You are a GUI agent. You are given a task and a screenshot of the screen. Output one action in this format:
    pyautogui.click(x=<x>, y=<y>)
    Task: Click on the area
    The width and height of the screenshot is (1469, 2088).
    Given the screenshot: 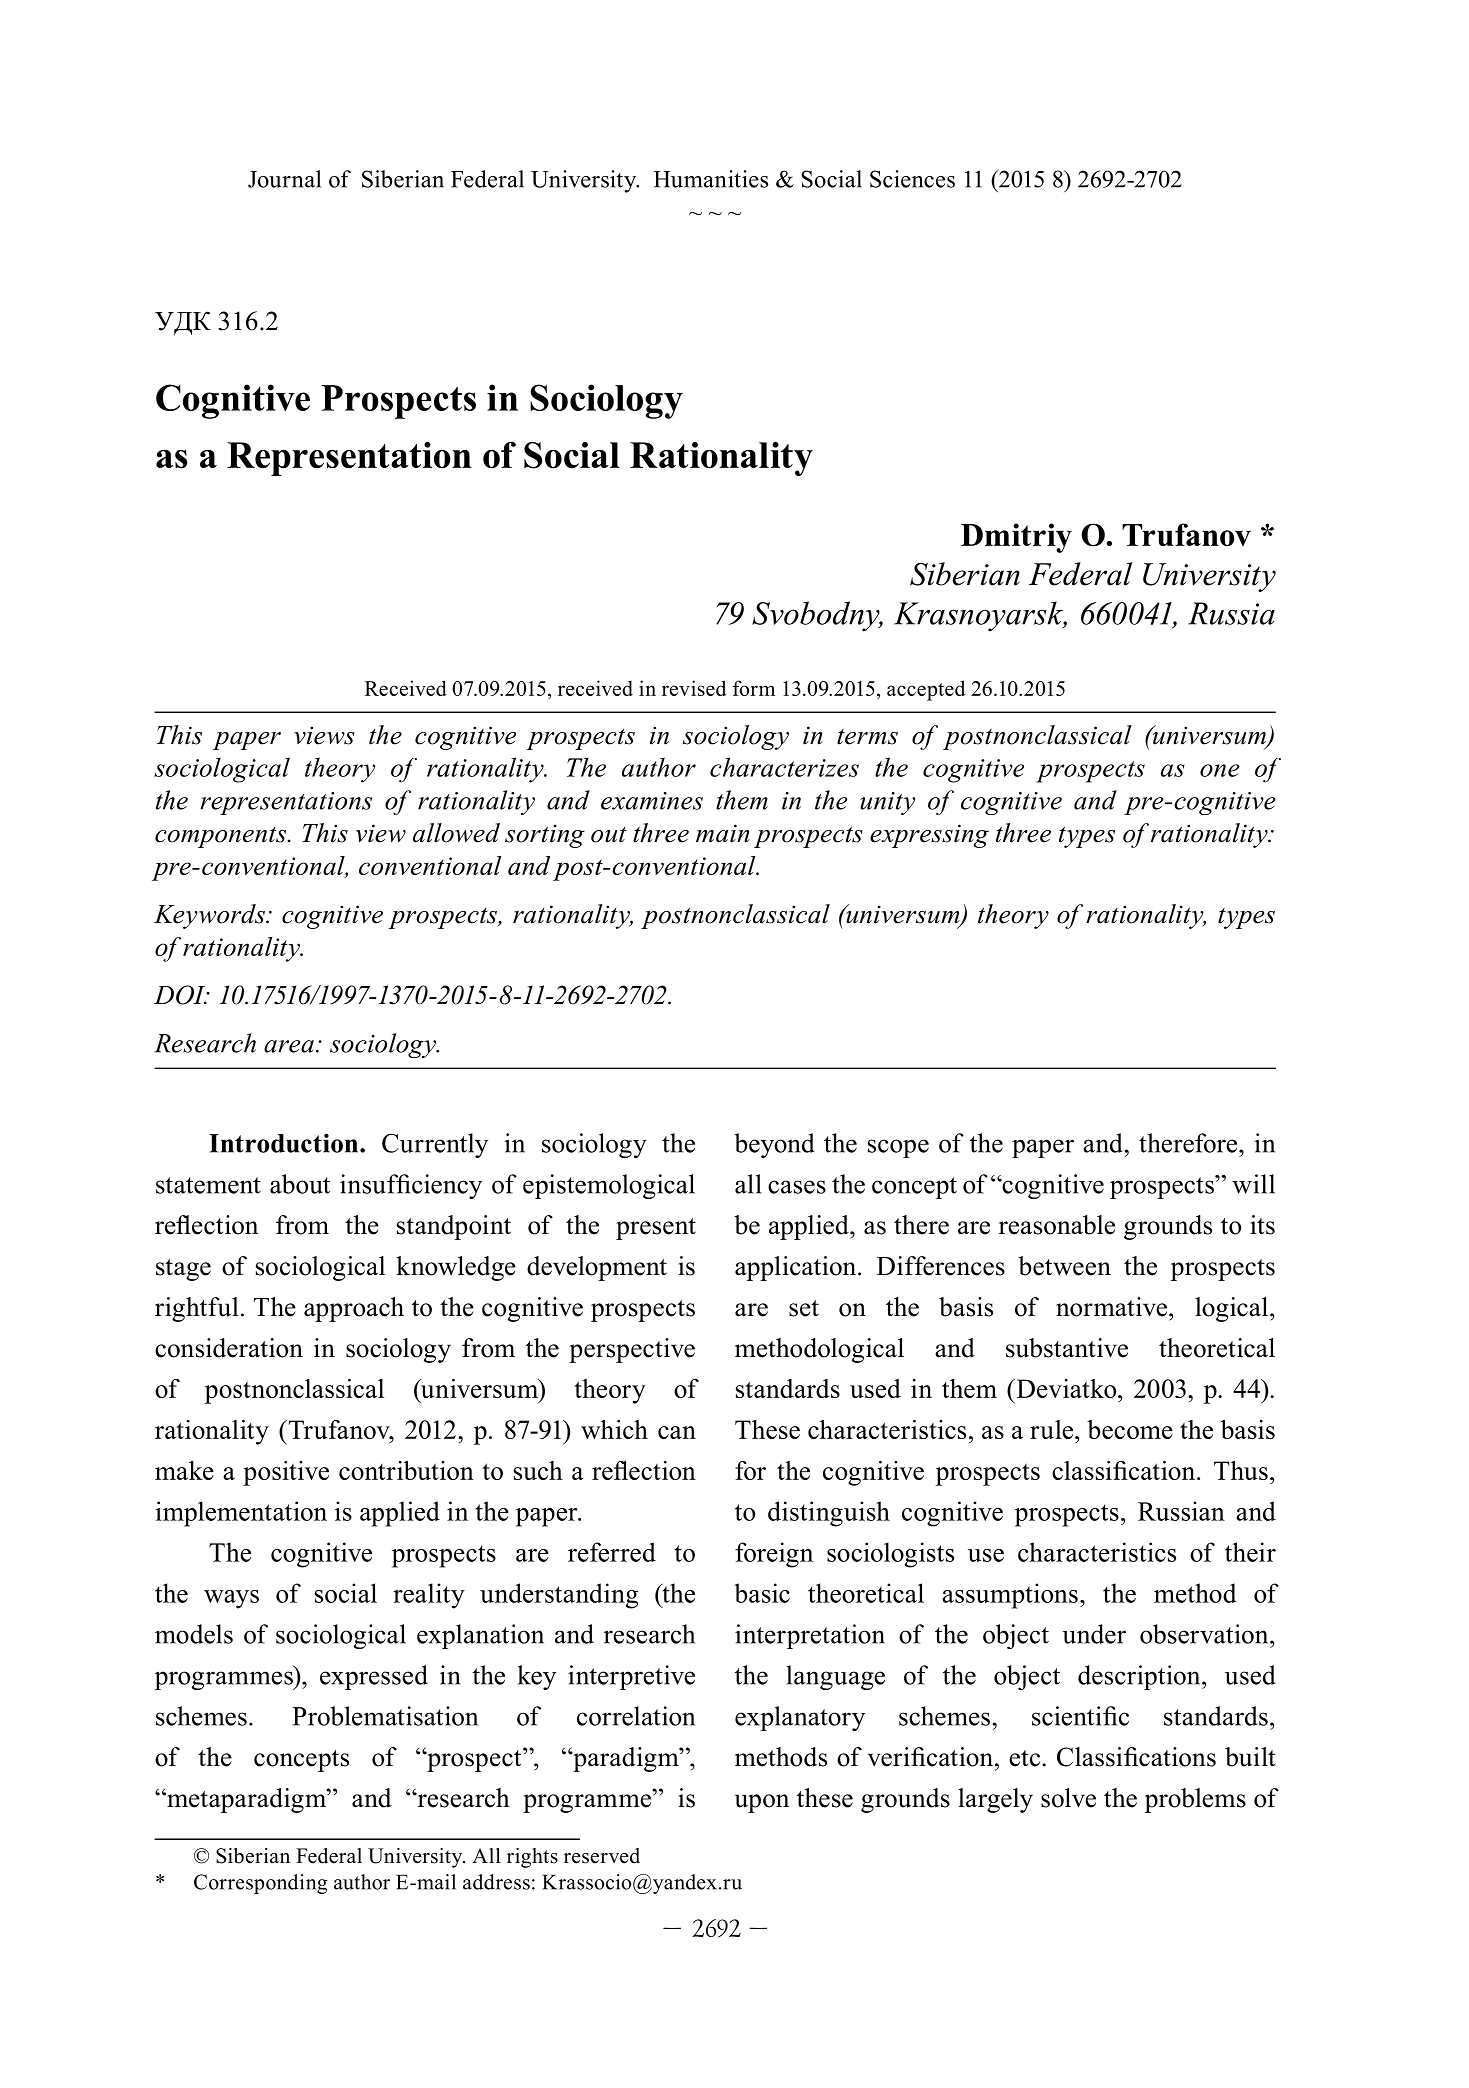 What is the action you would take?
    pyautogui.click(x=289, y=1046)
